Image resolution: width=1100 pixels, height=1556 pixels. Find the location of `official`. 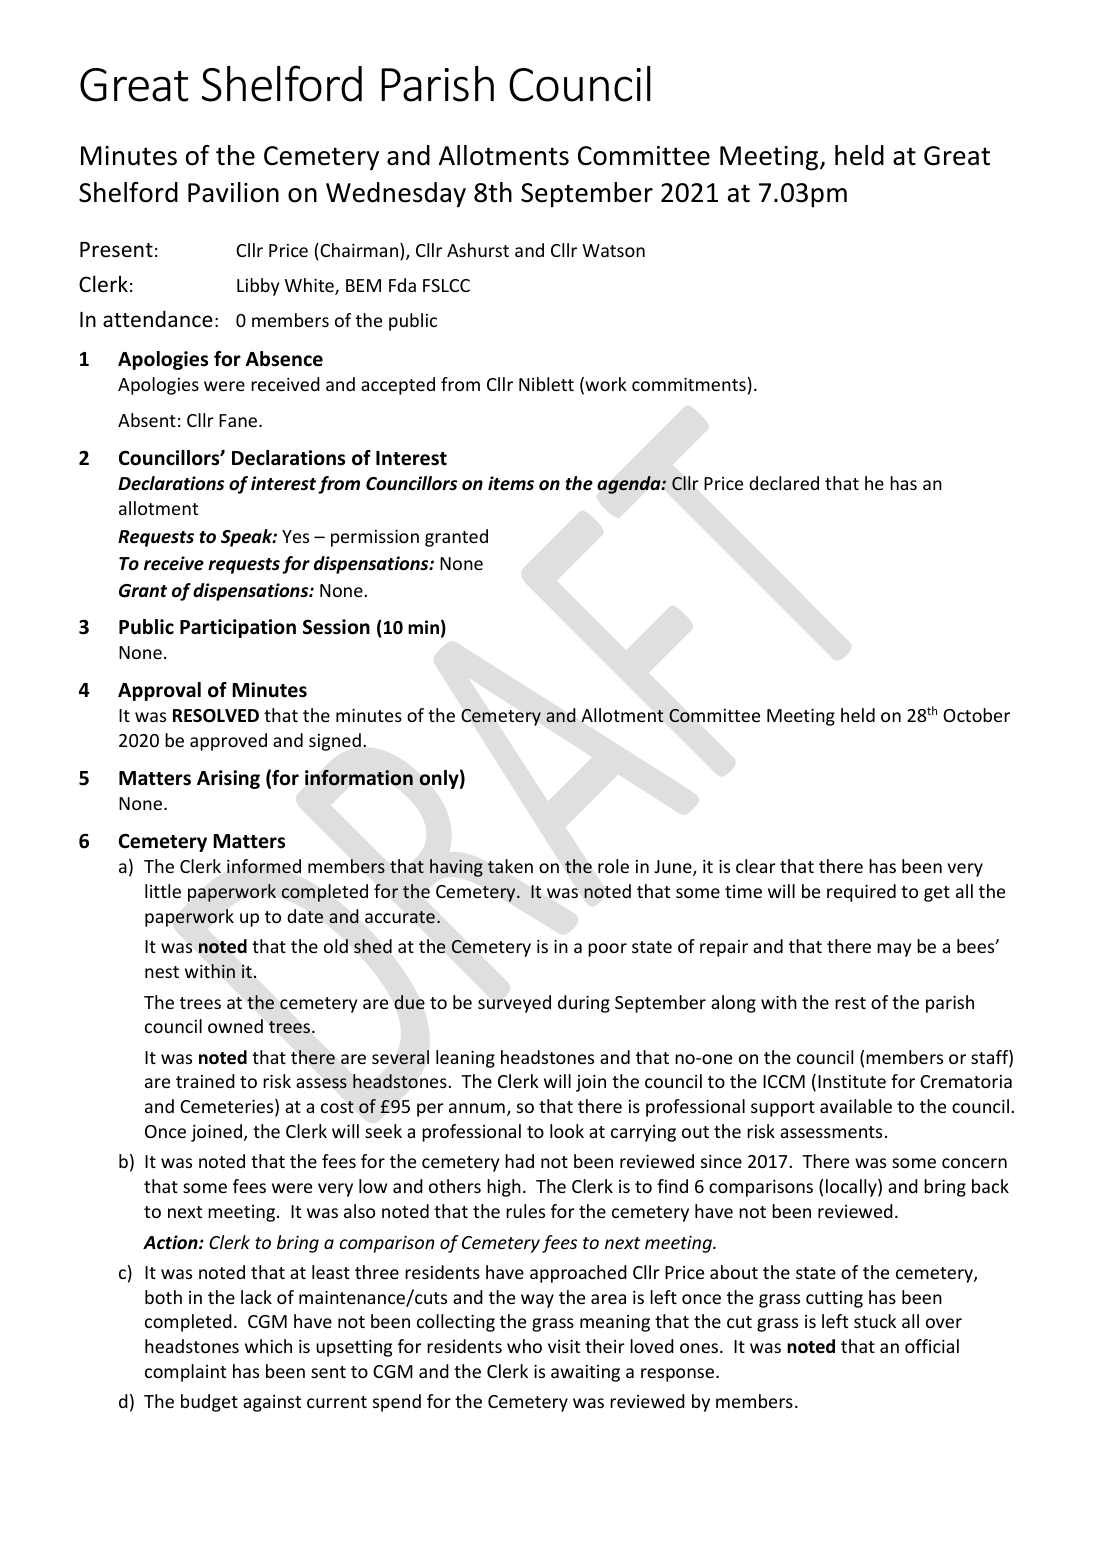

official is located at coordinates (932, 1346).
